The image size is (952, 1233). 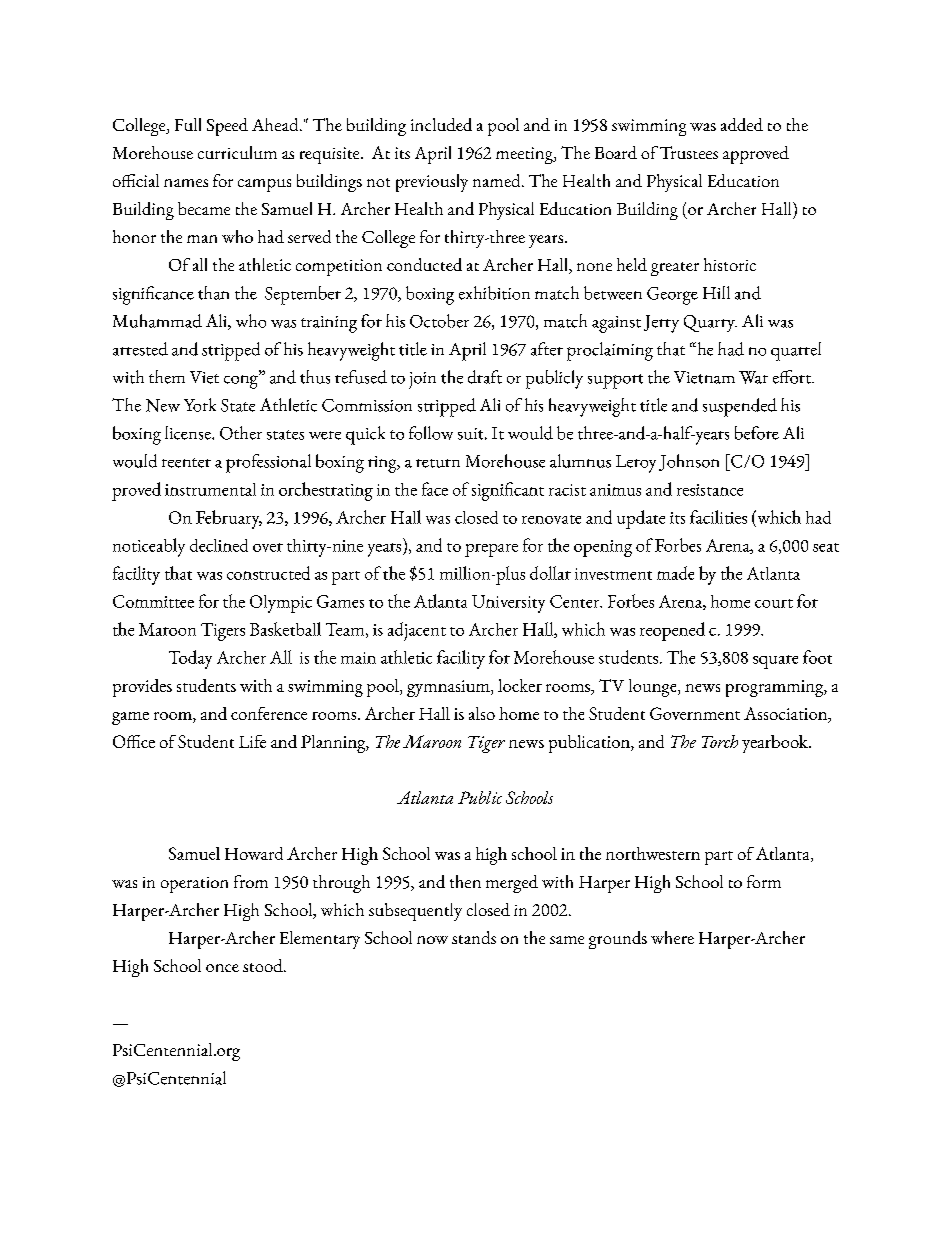 I want to click on curriculum, so click(x=237, y=152).
